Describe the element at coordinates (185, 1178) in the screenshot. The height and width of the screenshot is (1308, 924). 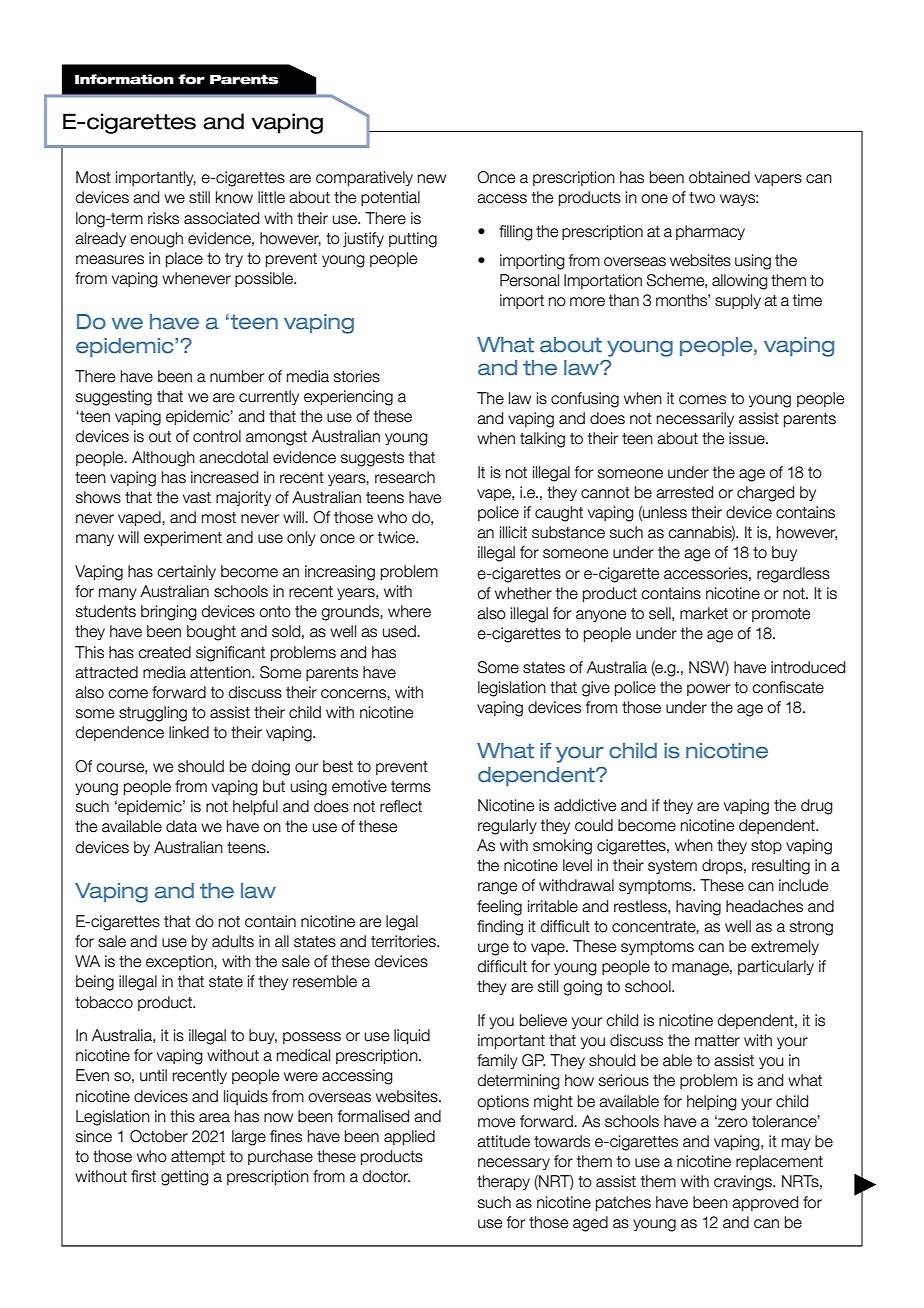
I see `getting` at that location.
